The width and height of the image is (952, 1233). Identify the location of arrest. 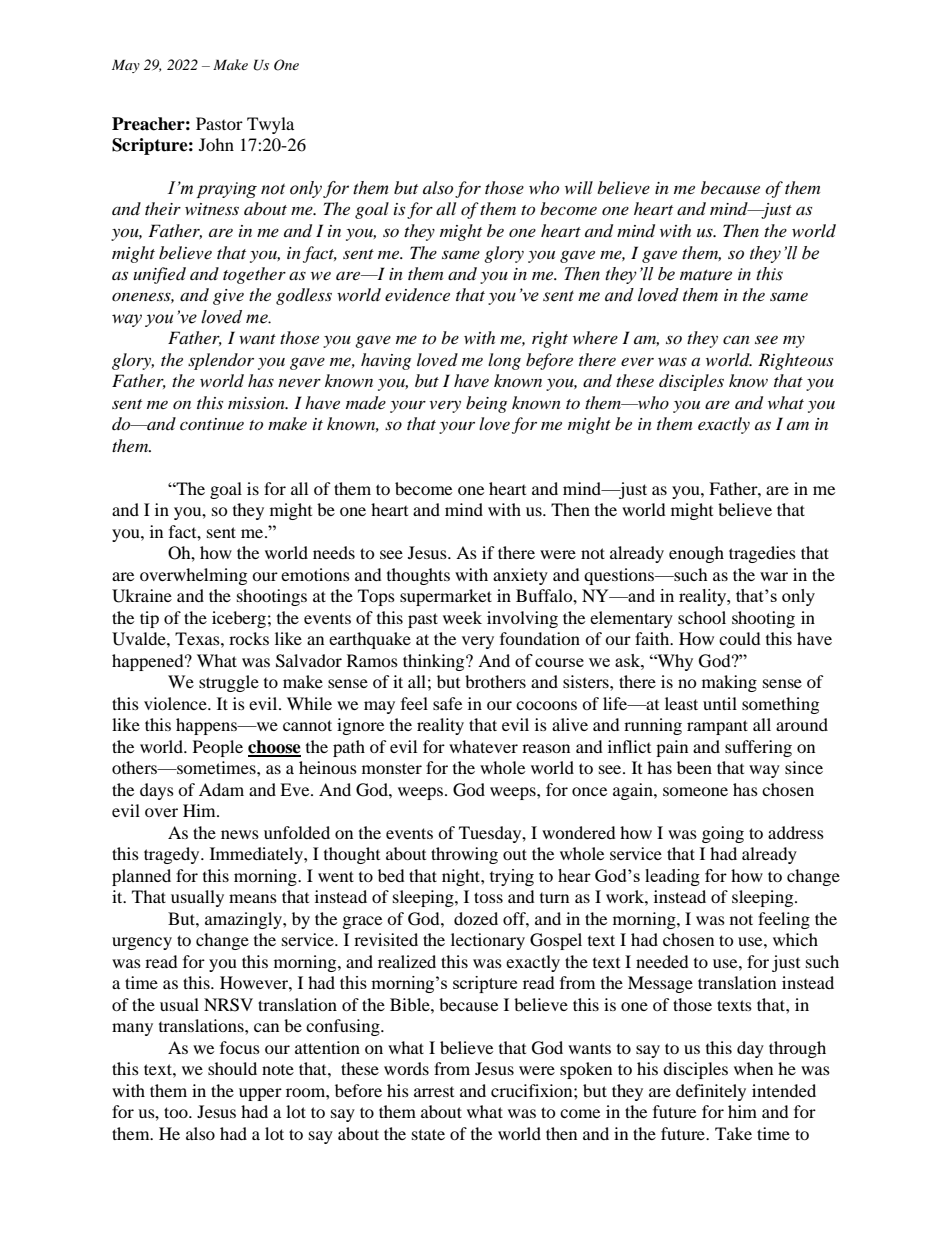
(434, 1092).
